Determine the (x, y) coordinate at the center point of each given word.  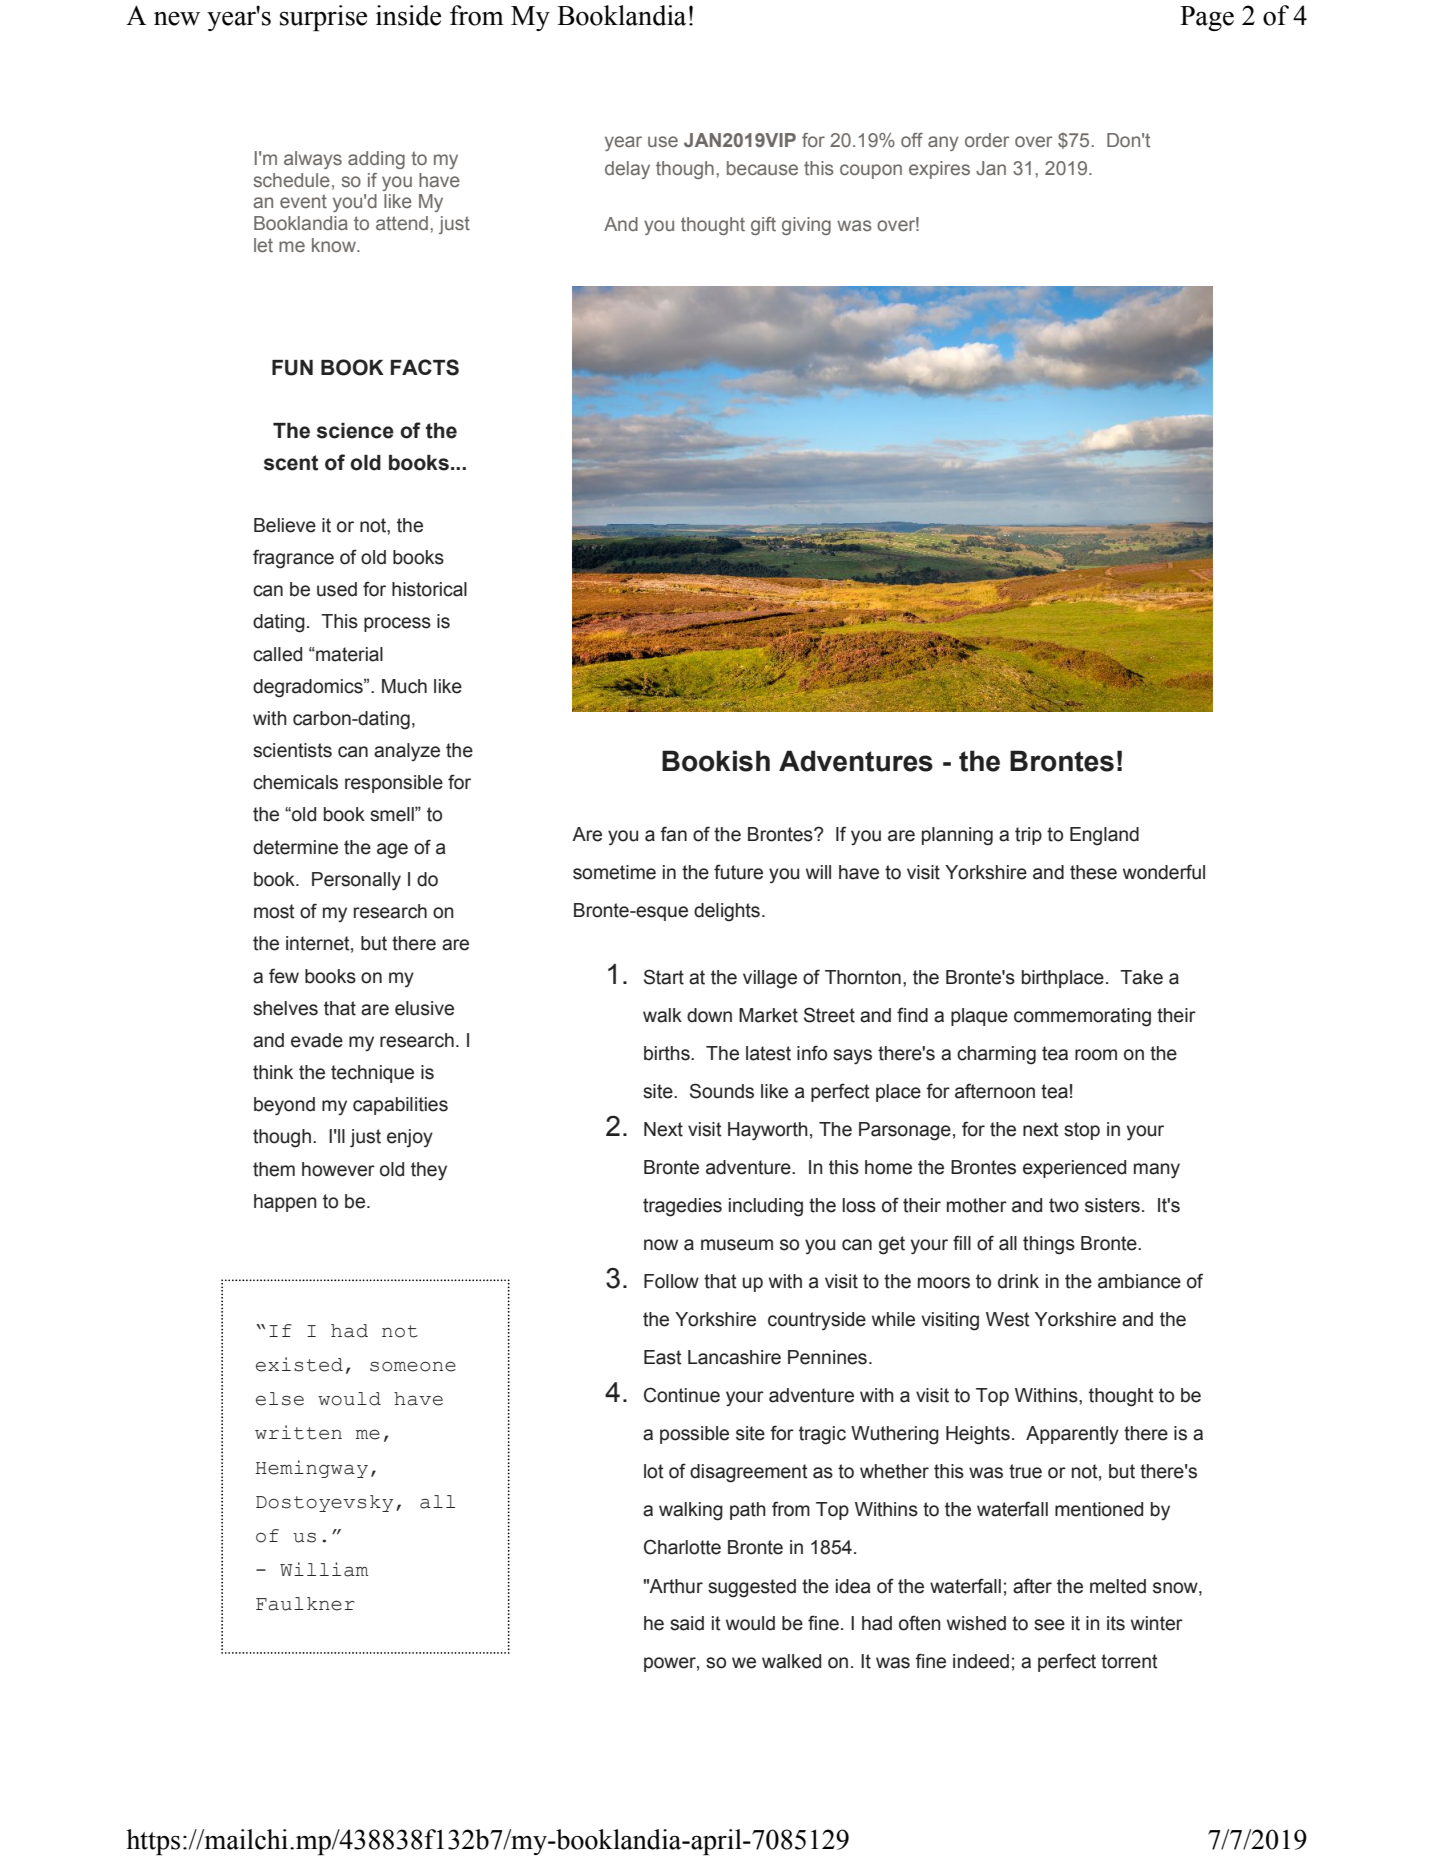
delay (627, 170)
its (1116, 1623)
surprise (323, 18)
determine (295, 847)
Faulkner (305, 1604)
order (987, 140)
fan (673, 834)
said (687, 1623)
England (1104, 836)
